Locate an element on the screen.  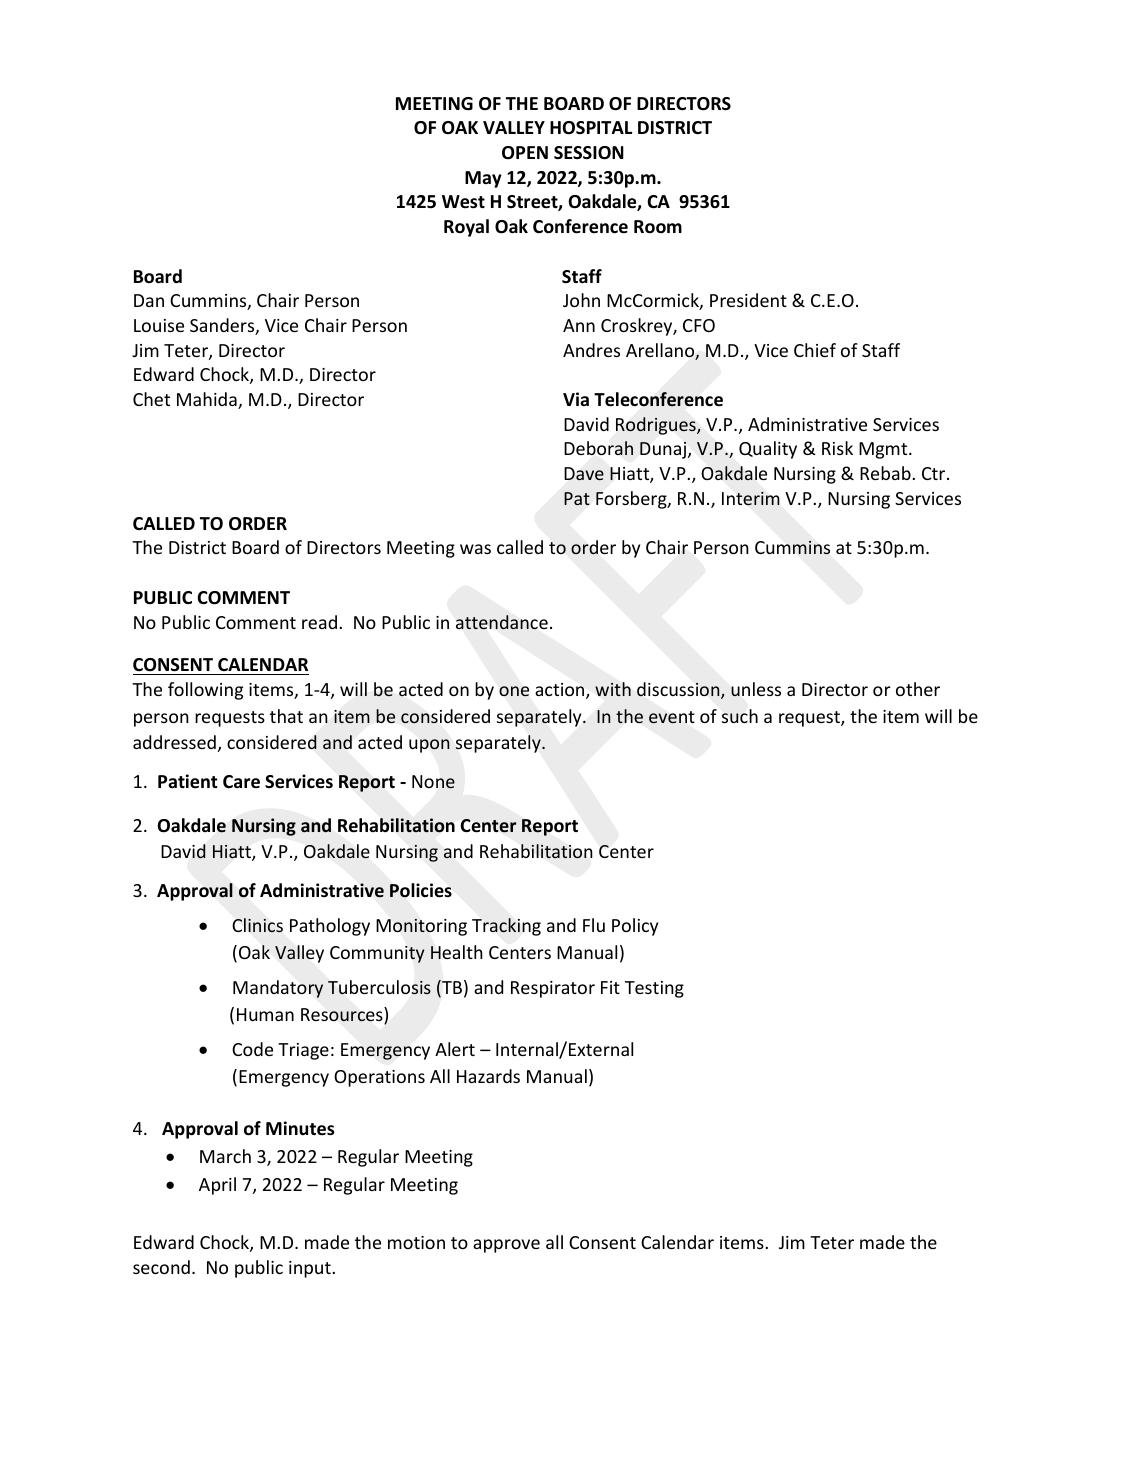
Tracking is located at coordinates (506, 927).
